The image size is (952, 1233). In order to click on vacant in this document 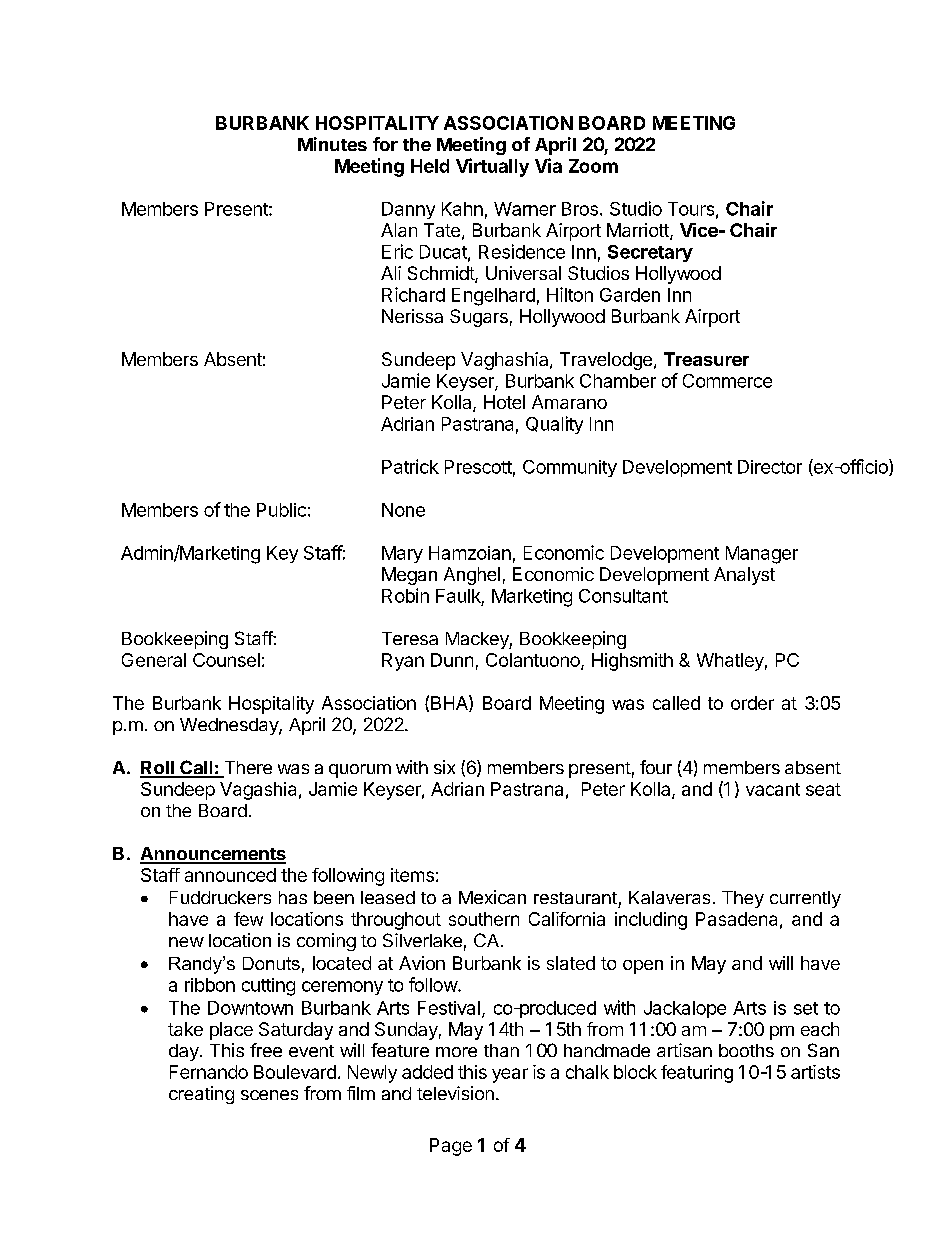, I will do `click(773, 789)`.
